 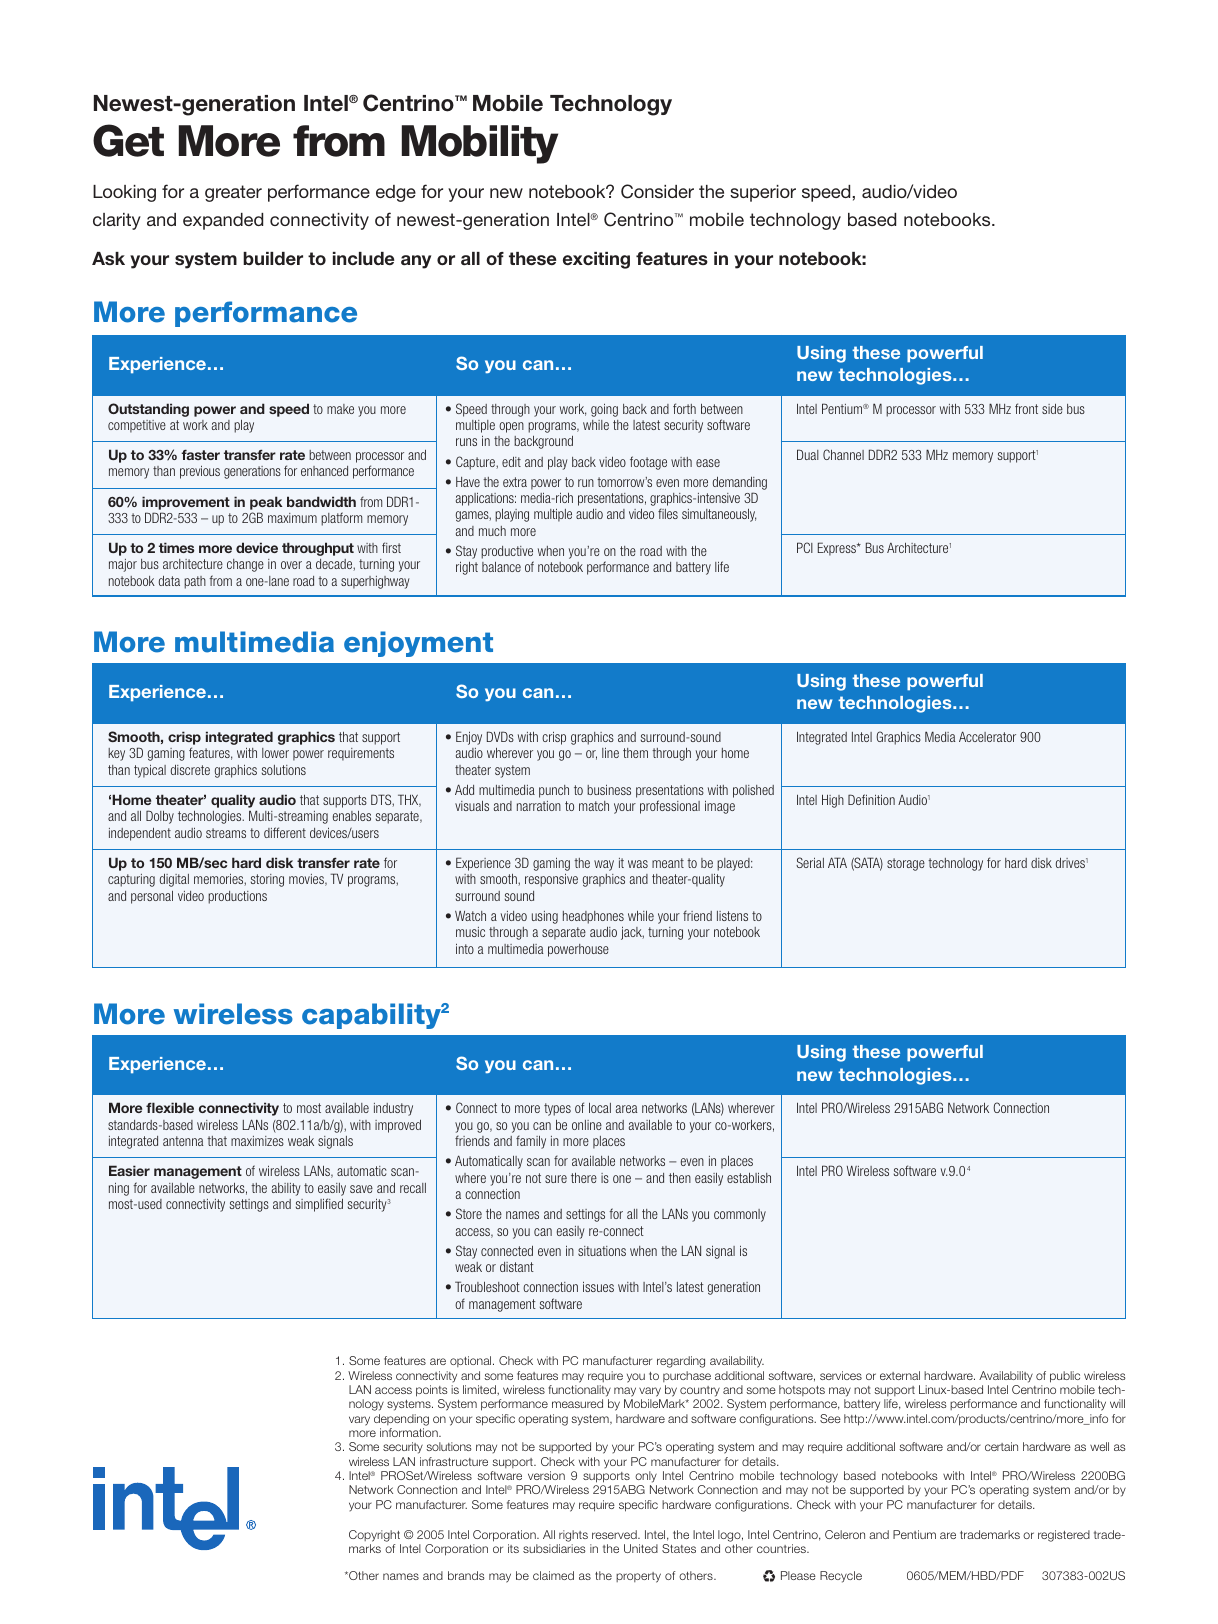 What do you see at coordinates (596, 260) in the screenshot?
I see `exciting` at bounding box center [596, 260].
